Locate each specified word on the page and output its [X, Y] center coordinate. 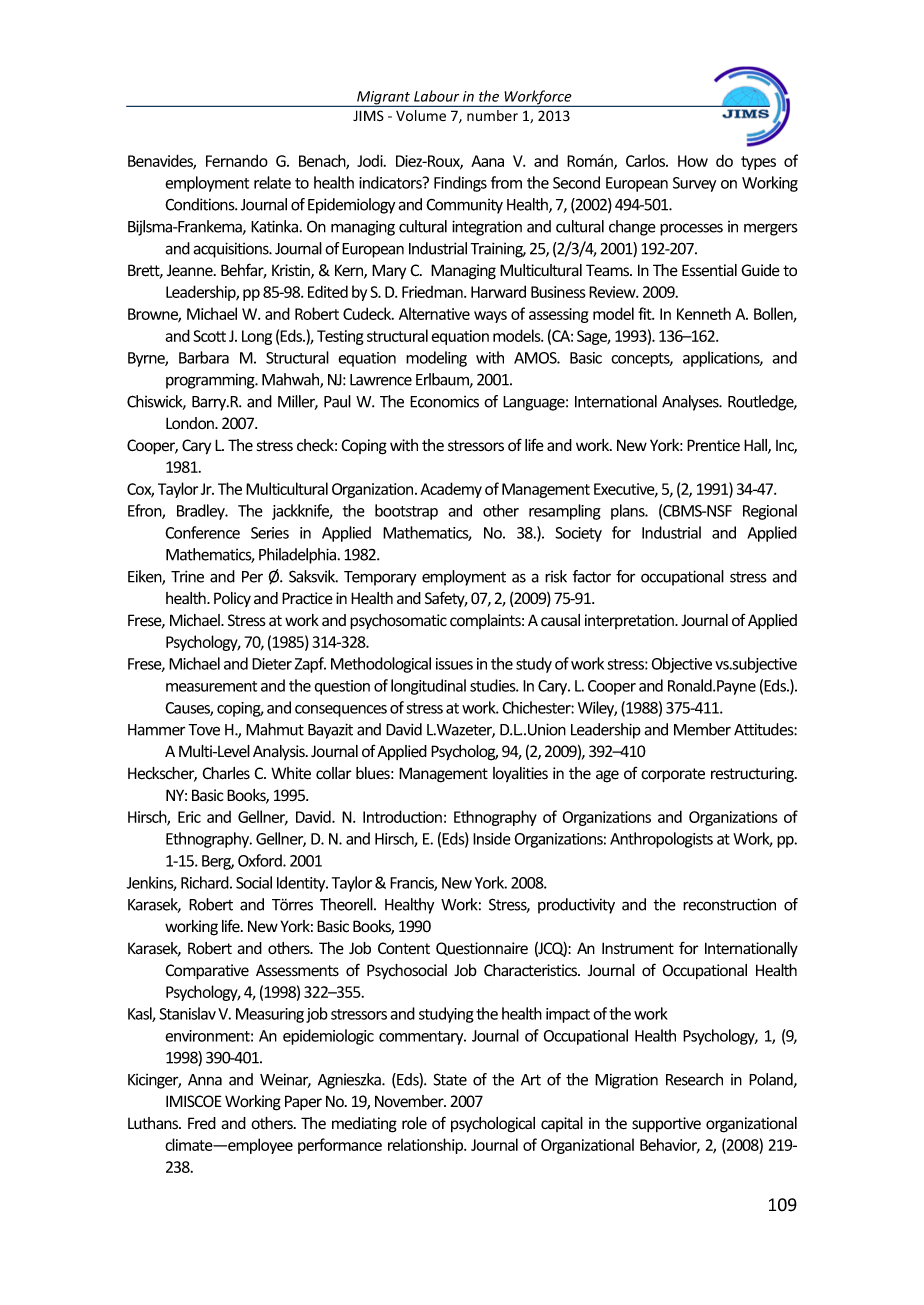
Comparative [207, 972]
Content [404, 948]
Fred [202, 1123]
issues [454, 664]
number [492, 116]
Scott [209, 336]
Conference [202, 532]
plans [629, 512]
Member [702, 729]
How [693, 161]
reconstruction [729, 904]
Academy [451, 490]
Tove [204, 730]
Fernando [237, 160]
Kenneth [704, 313]
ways [490, 317]
